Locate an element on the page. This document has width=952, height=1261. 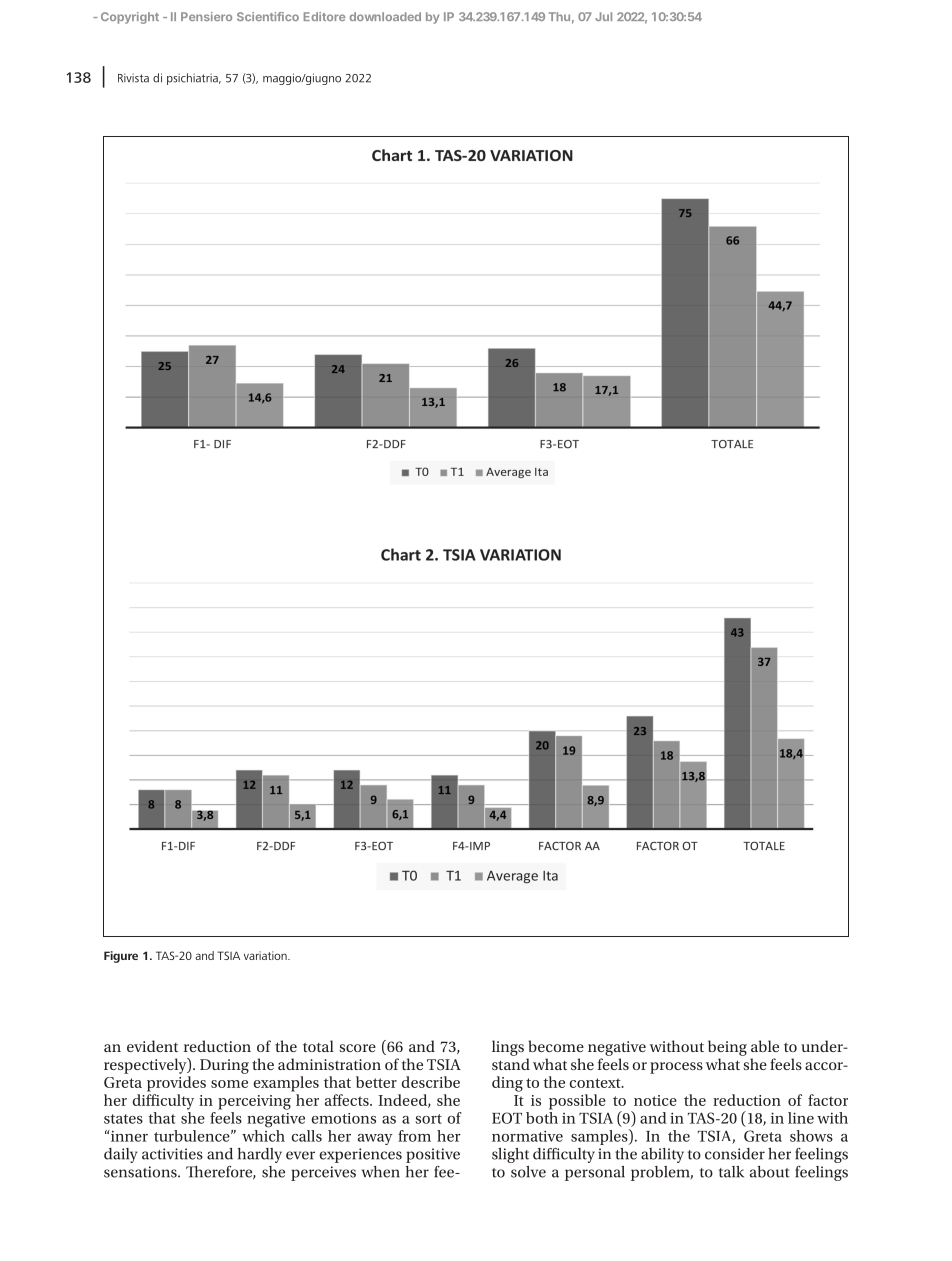
activities is located at coordinates (172, 1154).
